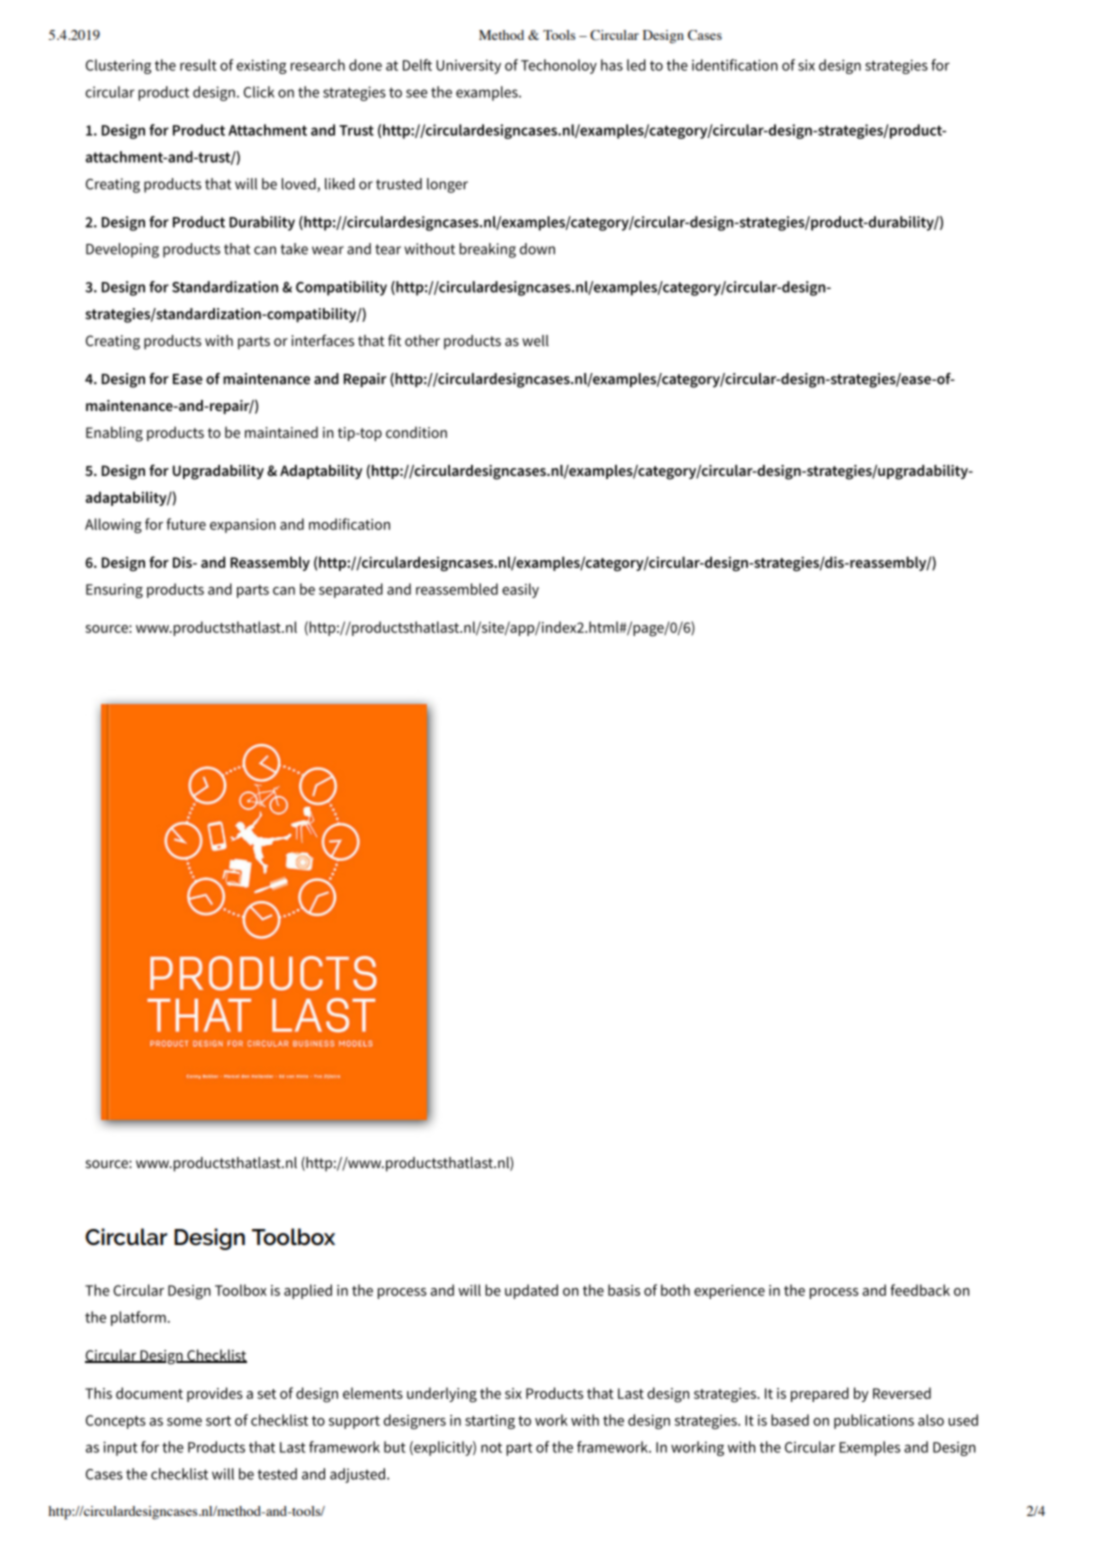 This screenshot has height=1547, width=1094. Describe the element at coordinates (416, 432) in the screenshot. I see `condition` at that location.
